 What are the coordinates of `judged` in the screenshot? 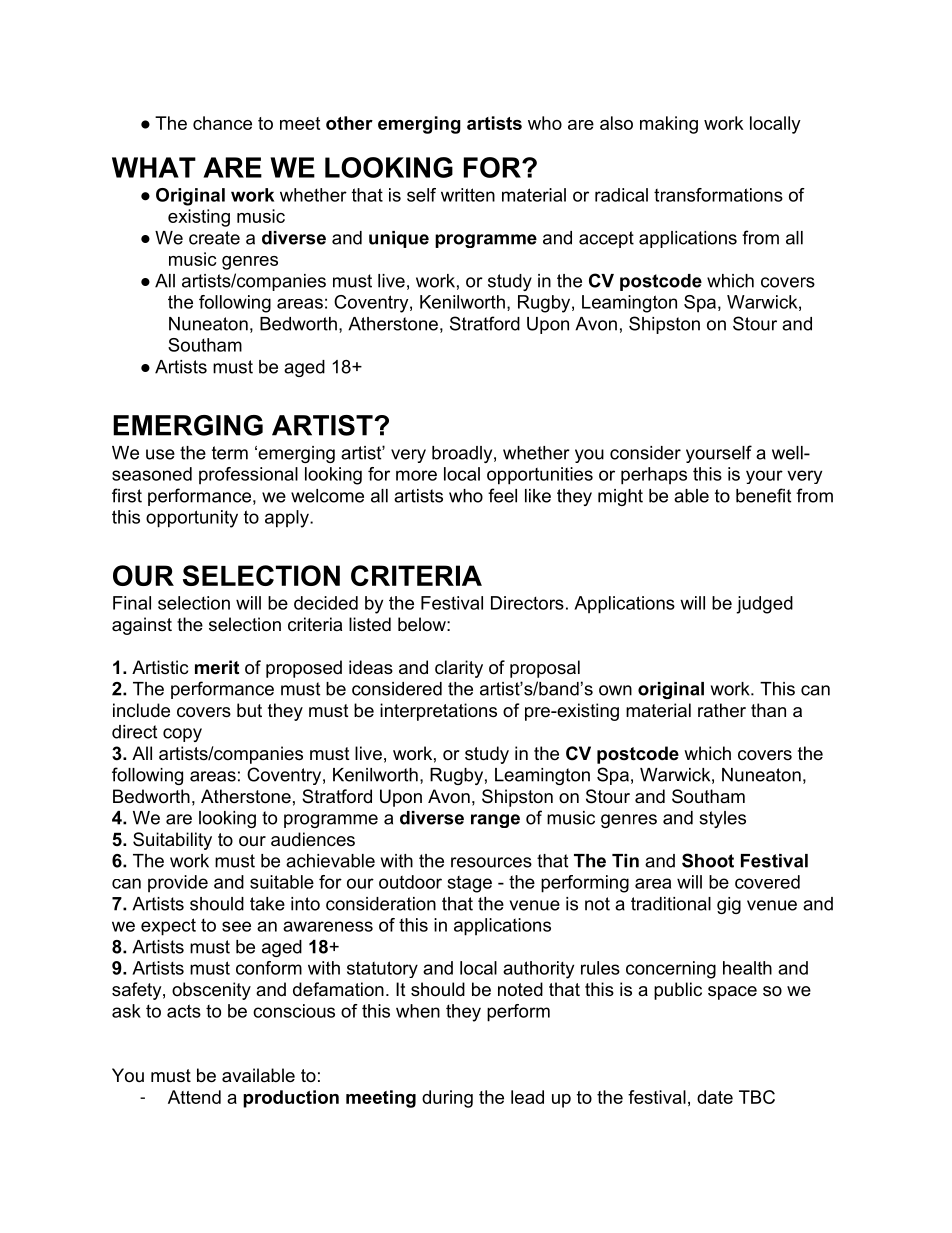 It's located at (764, 605).
